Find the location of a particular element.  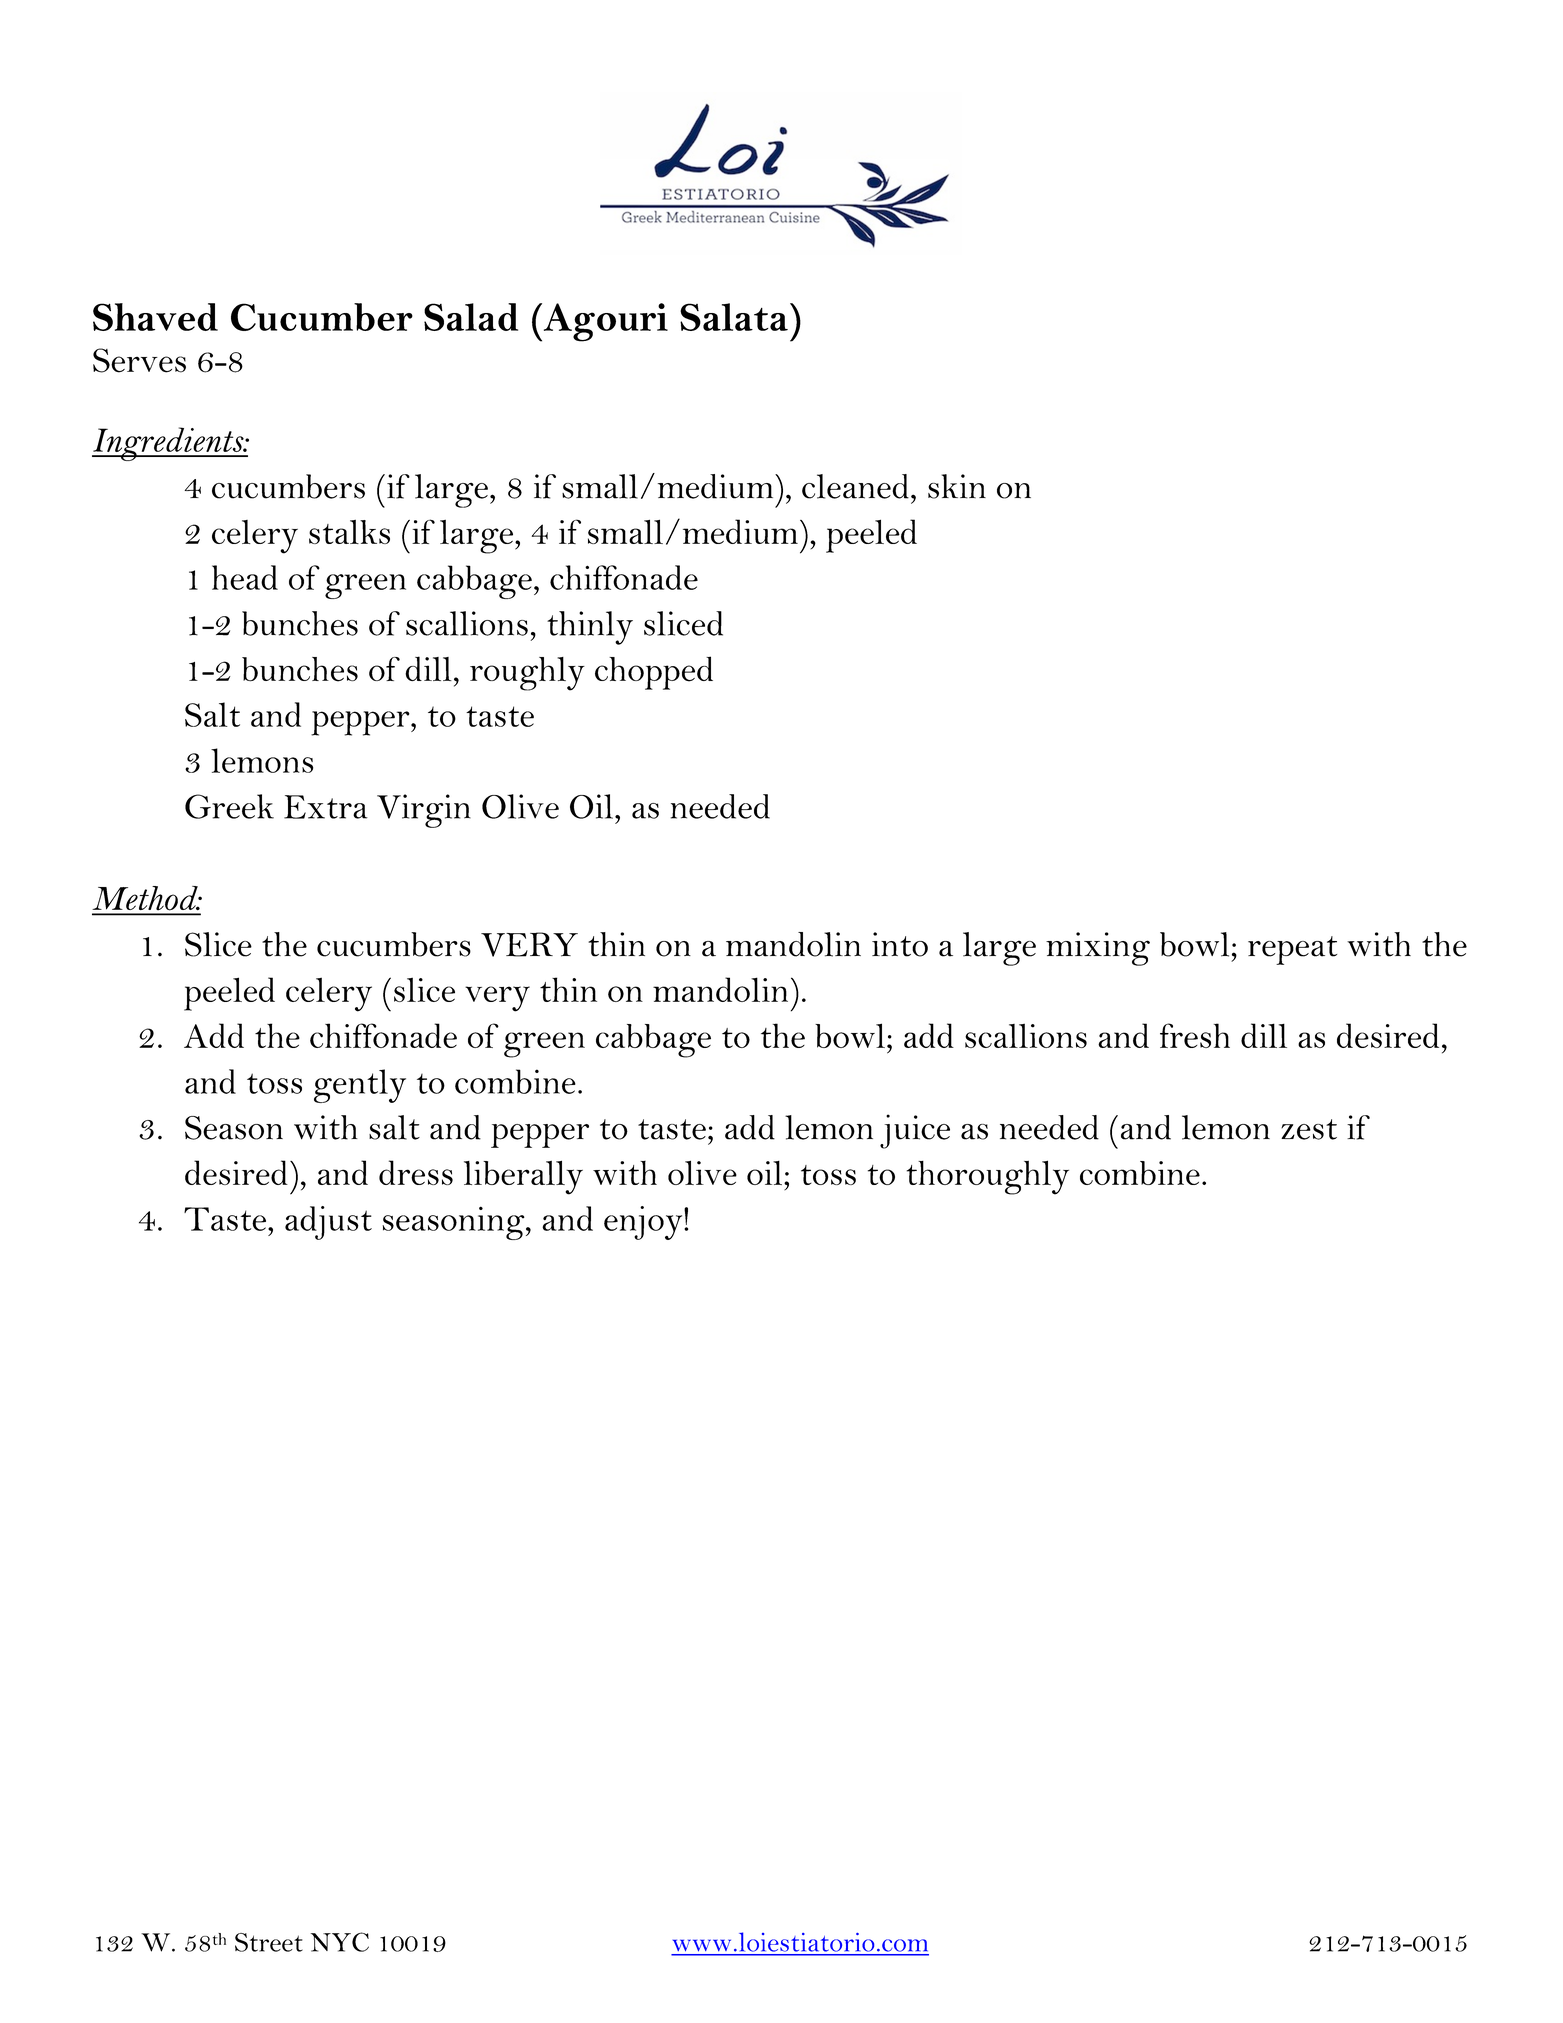

mixing is located at coordinates (1098, 949).
